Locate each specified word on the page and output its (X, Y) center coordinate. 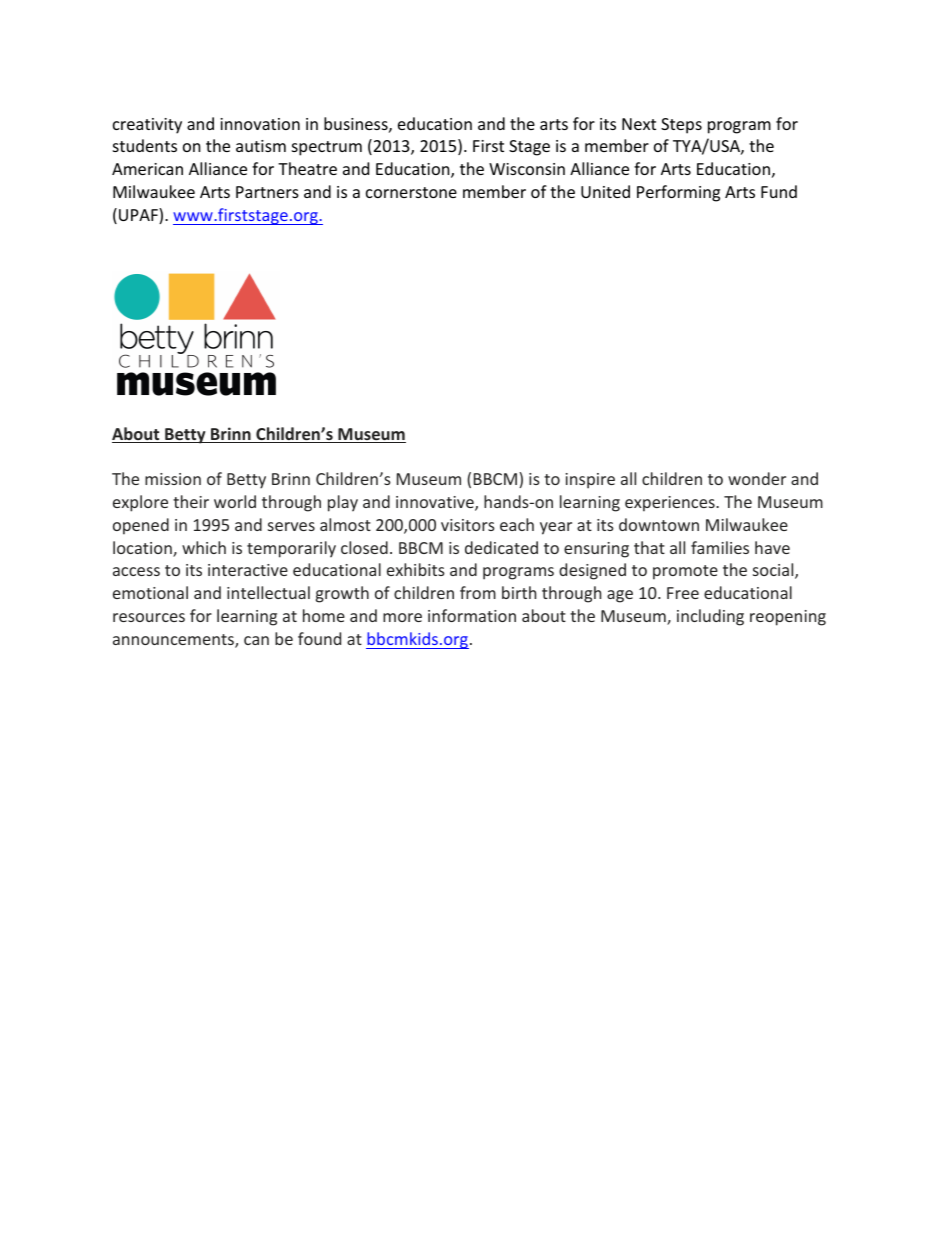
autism (261, 146)
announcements (174, 641)
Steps (681, 126)
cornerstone (411, 192)
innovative (436, 503)
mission (173, 479)
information (472, 615)
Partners (267, 192)
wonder (757, 478)
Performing (678, 193)
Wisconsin (527, 169)
